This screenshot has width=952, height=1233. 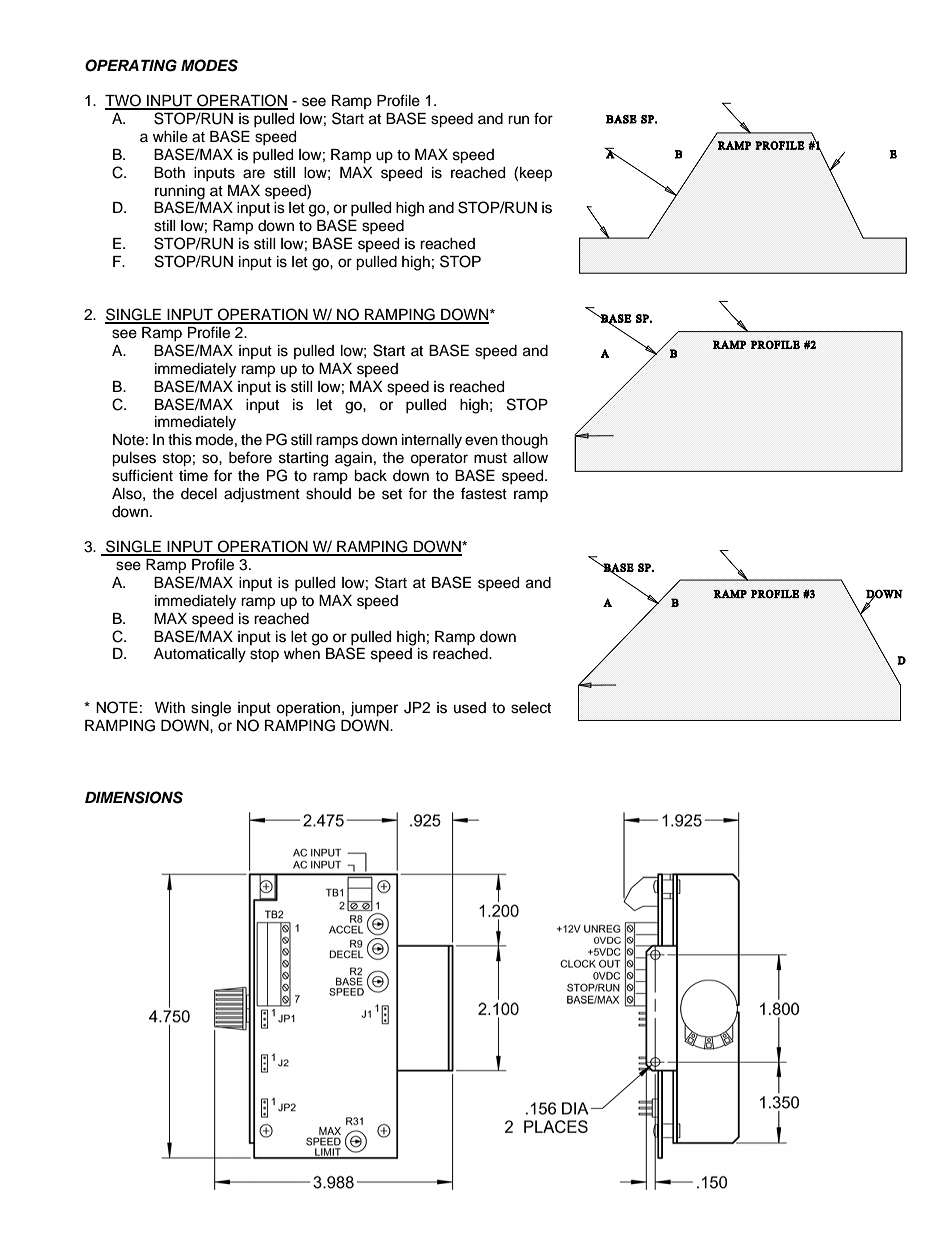 I want to click on OPERATING, so click(x=131, y=65).
